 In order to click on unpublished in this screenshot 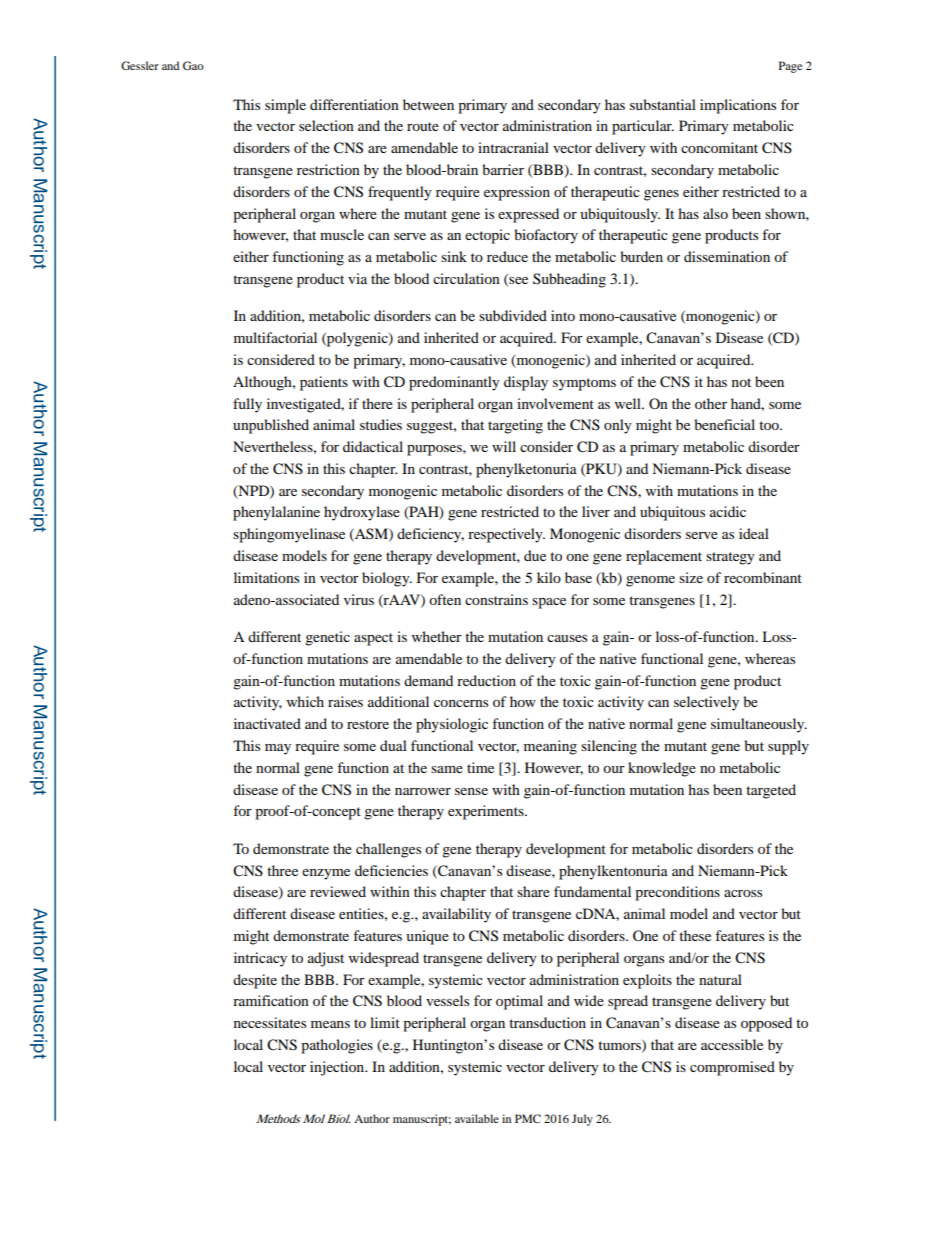, I will do `click(271, 426)`.
